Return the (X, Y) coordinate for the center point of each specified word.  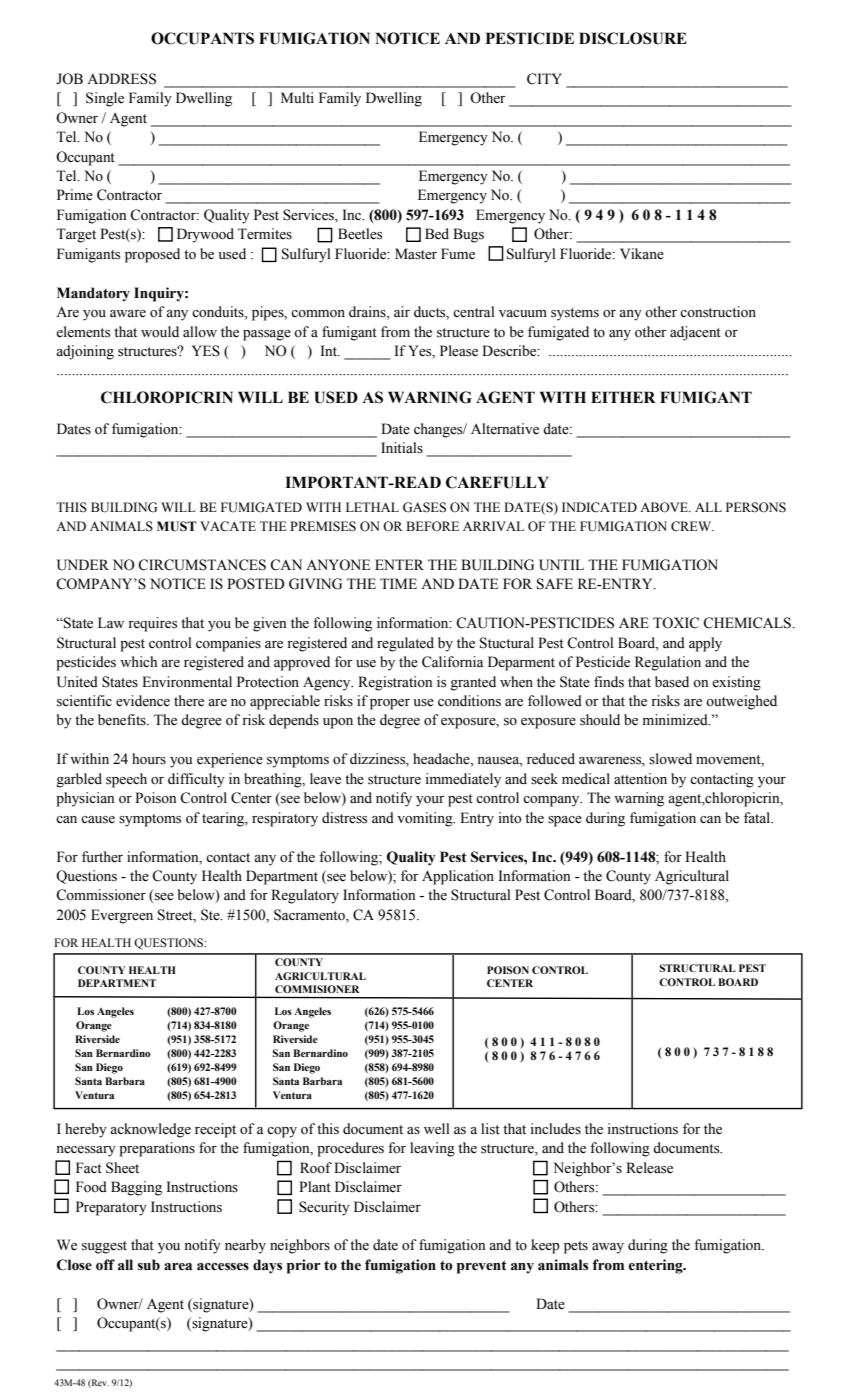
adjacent (695, 333)
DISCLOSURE (633, 38)
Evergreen (122, 916)
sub (149, 1265)
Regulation (668, 663)
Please (459, 351)
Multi (297, 97)
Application (458, 877)
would (160, 332)
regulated (405, 644)
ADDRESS (121, 79)
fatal (758, 817)
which (138, 661)
